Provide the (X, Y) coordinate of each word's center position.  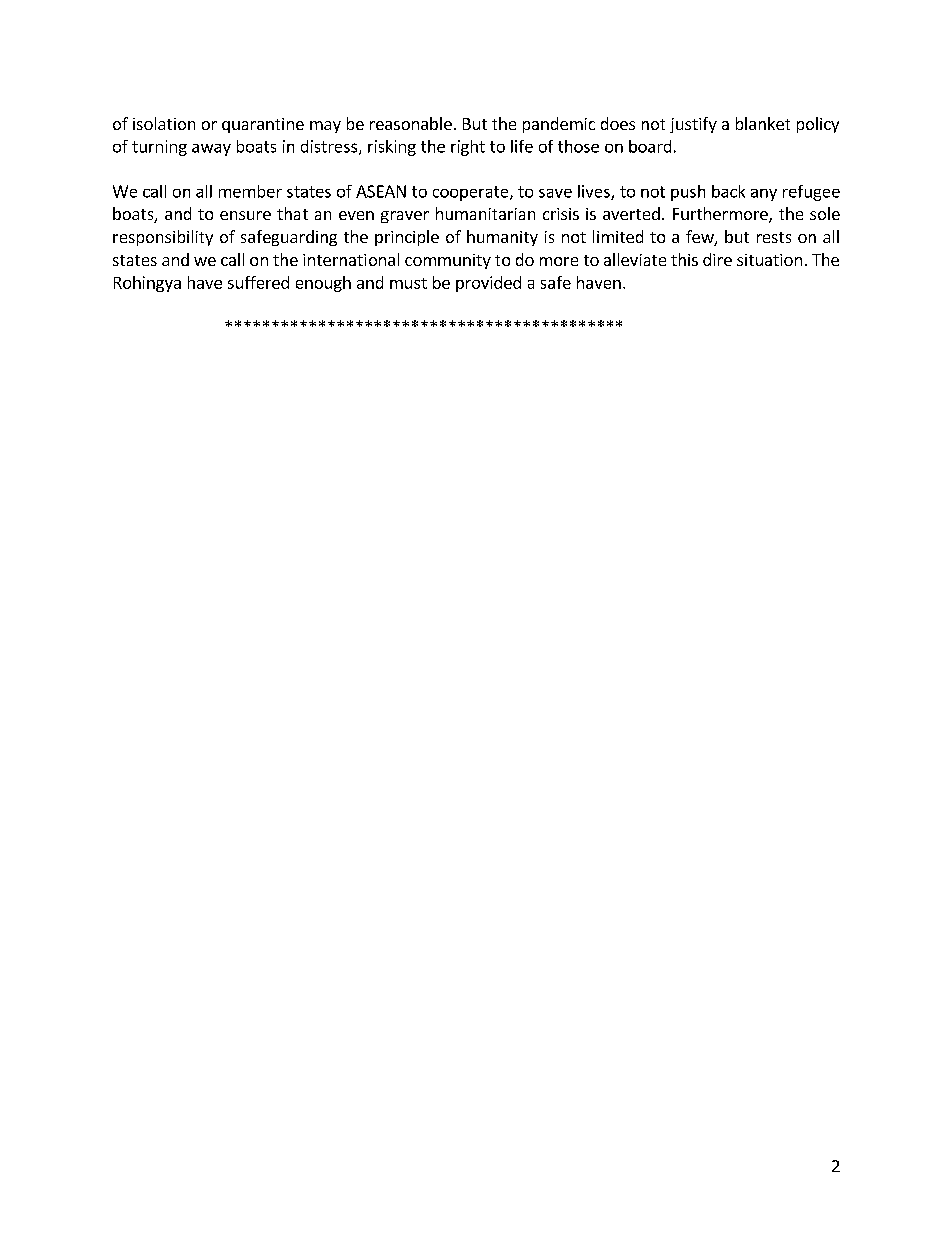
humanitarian (485, 213)
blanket (763, 123)
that (292, 213)
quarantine (263, 125)
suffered (258, 282)
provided (488, 284)
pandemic (559, 125)
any (764, 195)
